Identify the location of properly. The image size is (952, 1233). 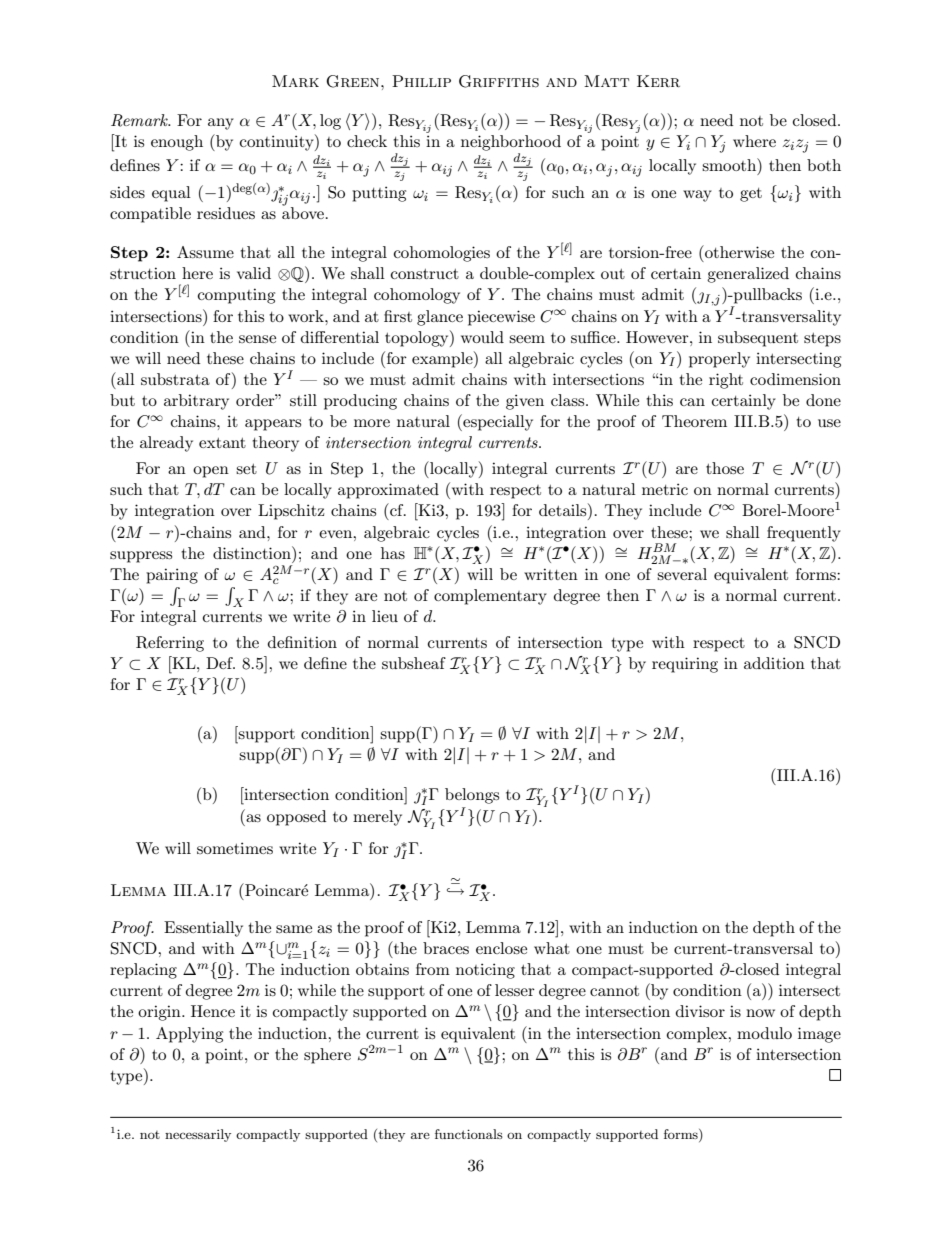
(719, 360).
